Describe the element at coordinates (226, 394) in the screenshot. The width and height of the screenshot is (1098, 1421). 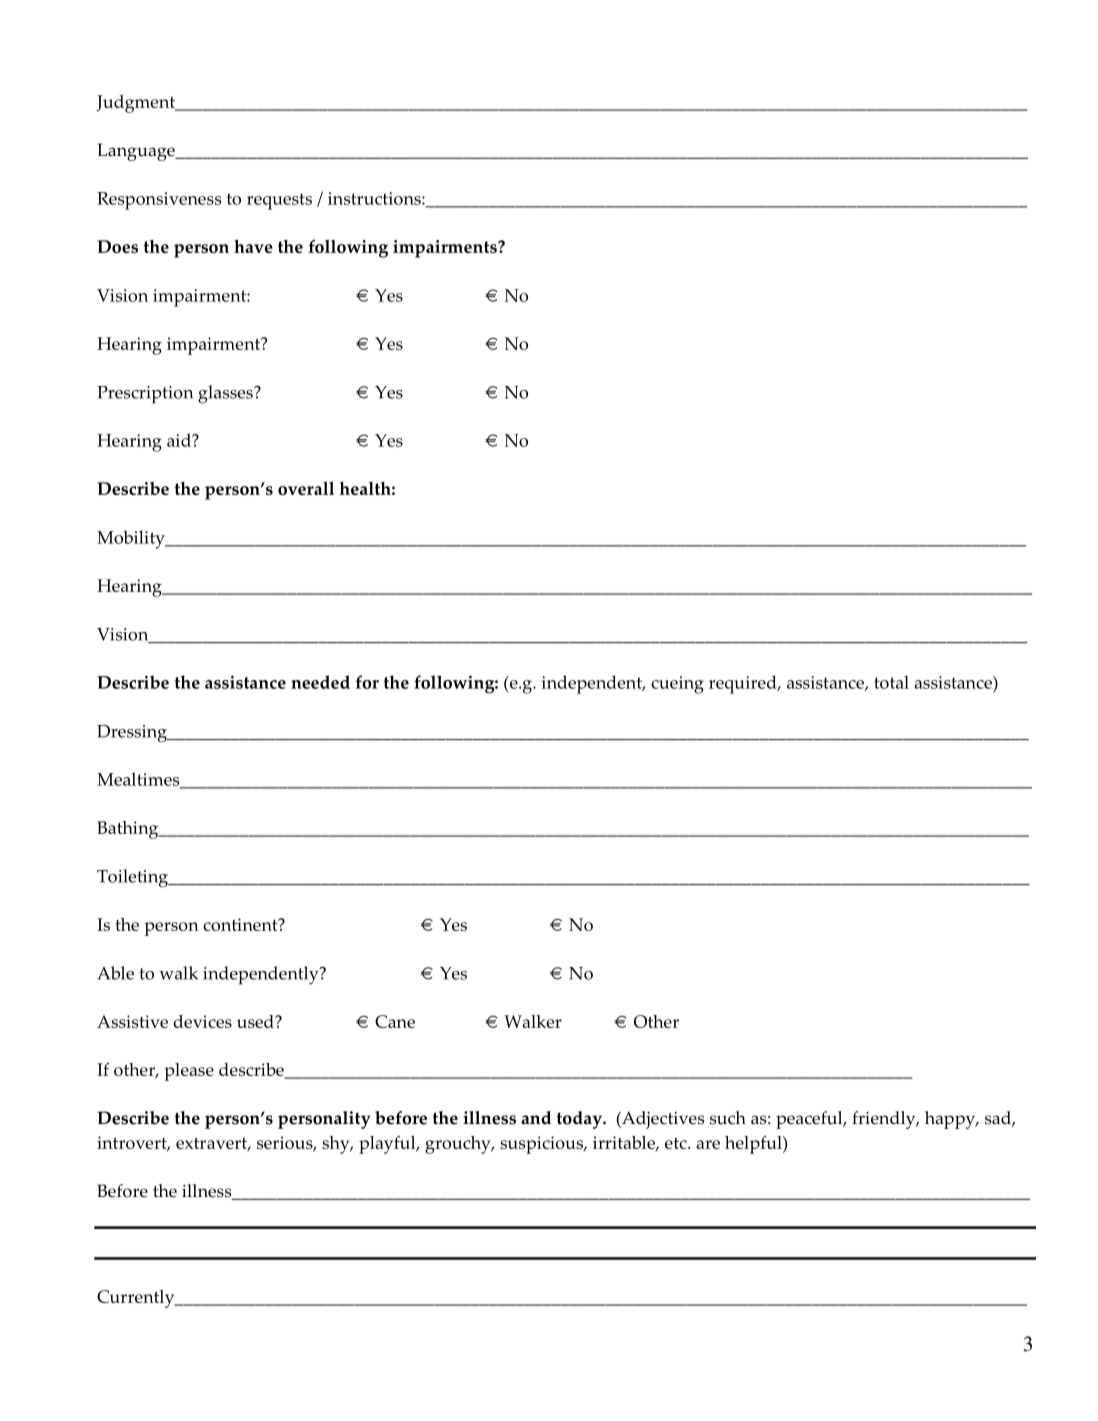
I see `glasses` at that location.
